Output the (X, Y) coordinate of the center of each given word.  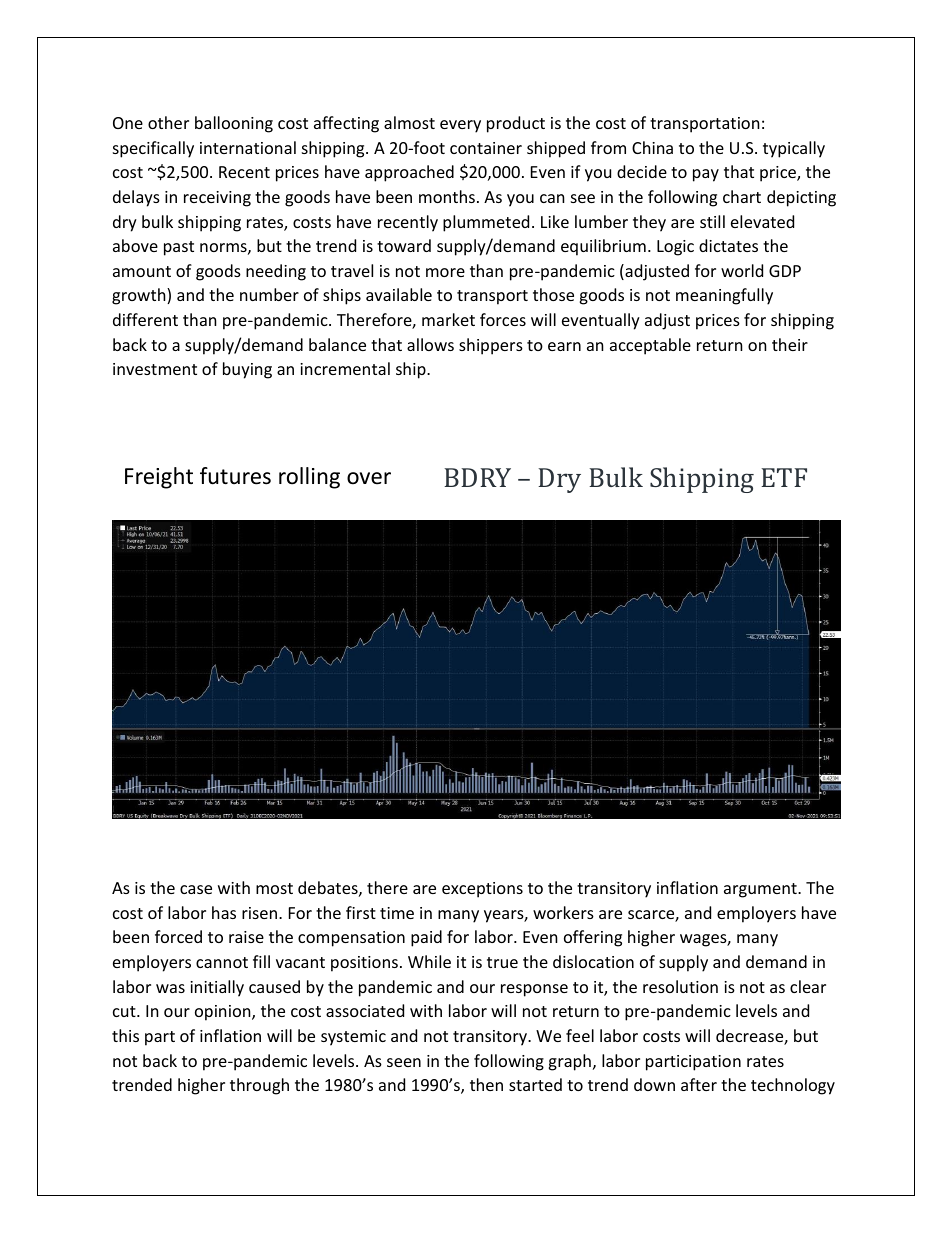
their (790, 344)
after (699, 1084)
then (486, 1084)
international (248, 147)
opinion (224, 1013)
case (196, 889)
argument (761, 890)
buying (247, 370)
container (486, 148)
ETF (784, 477)
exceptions (482, 890)
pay (706, 175)
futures (235, 476)
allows (430, 344)
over (369, 478)
